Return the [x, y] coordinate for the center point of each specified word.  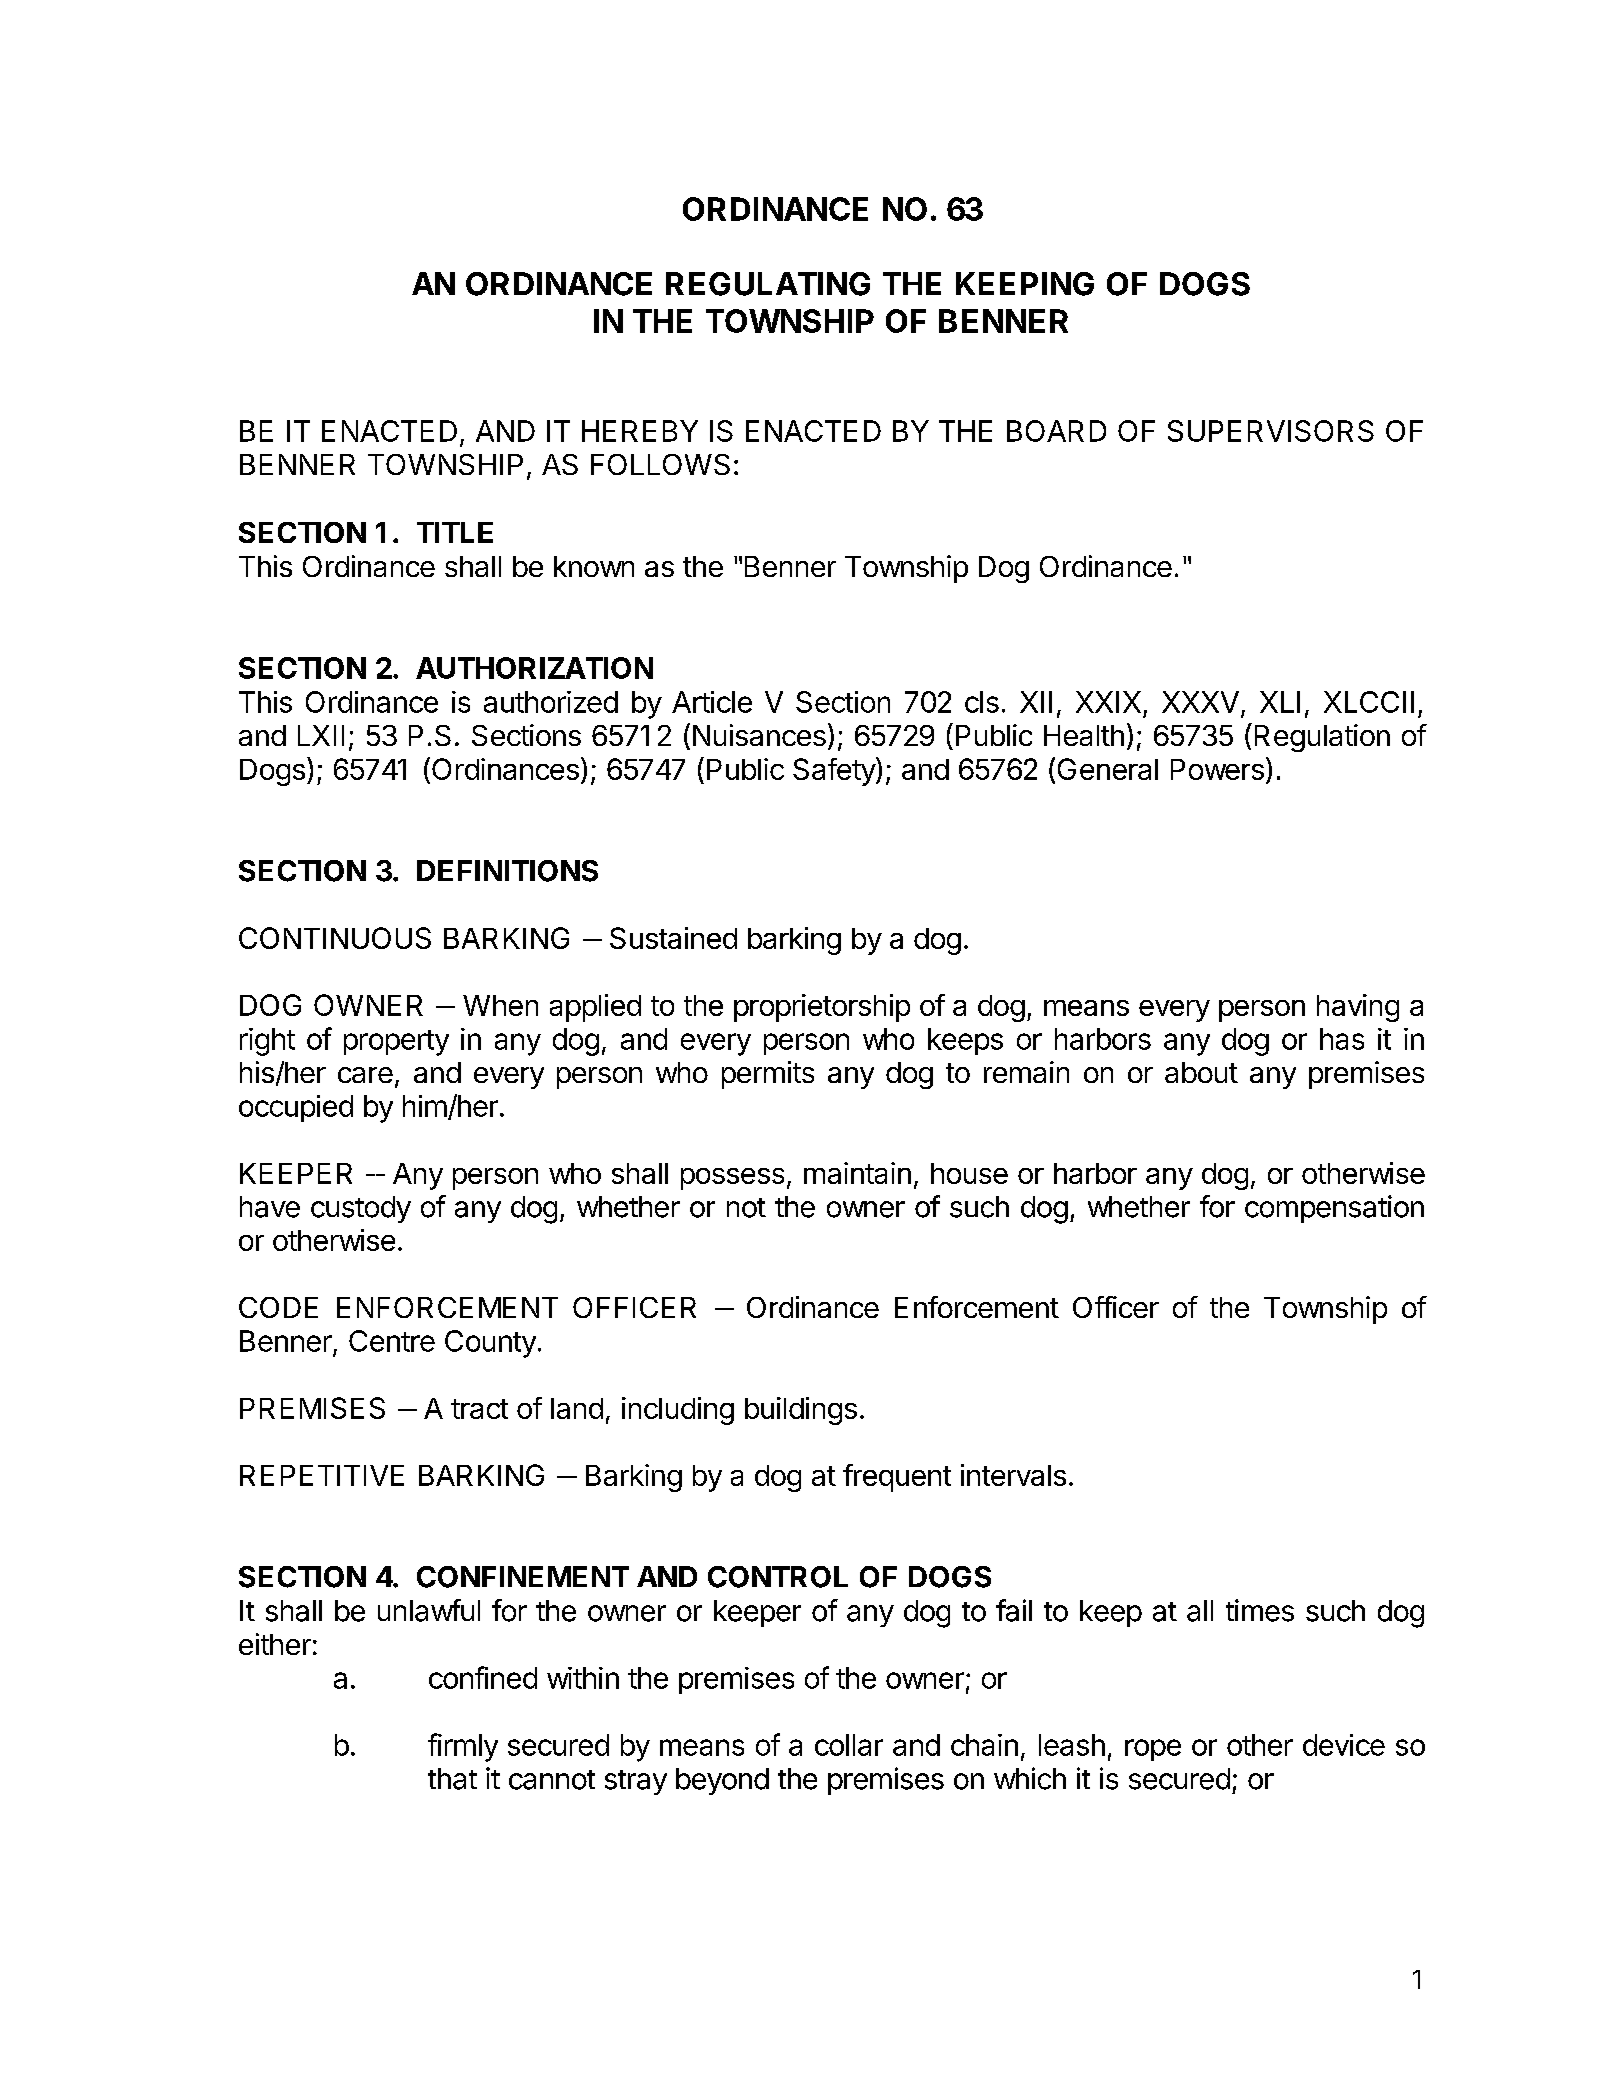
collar [849, 1745]
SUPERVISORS [1271, 431]
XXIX [1108, 702]
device [1344, 1745]
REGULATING [768, 284]
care [365, 1075]
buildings [801, 1411]
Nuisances [759, 735]
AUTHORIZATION [534, 668]
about [1201, 1072]
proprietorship [822, 1008]
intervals [1013, 1475]
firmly [463, 1747]
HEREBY [640, 431]
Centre [392, 1341]
